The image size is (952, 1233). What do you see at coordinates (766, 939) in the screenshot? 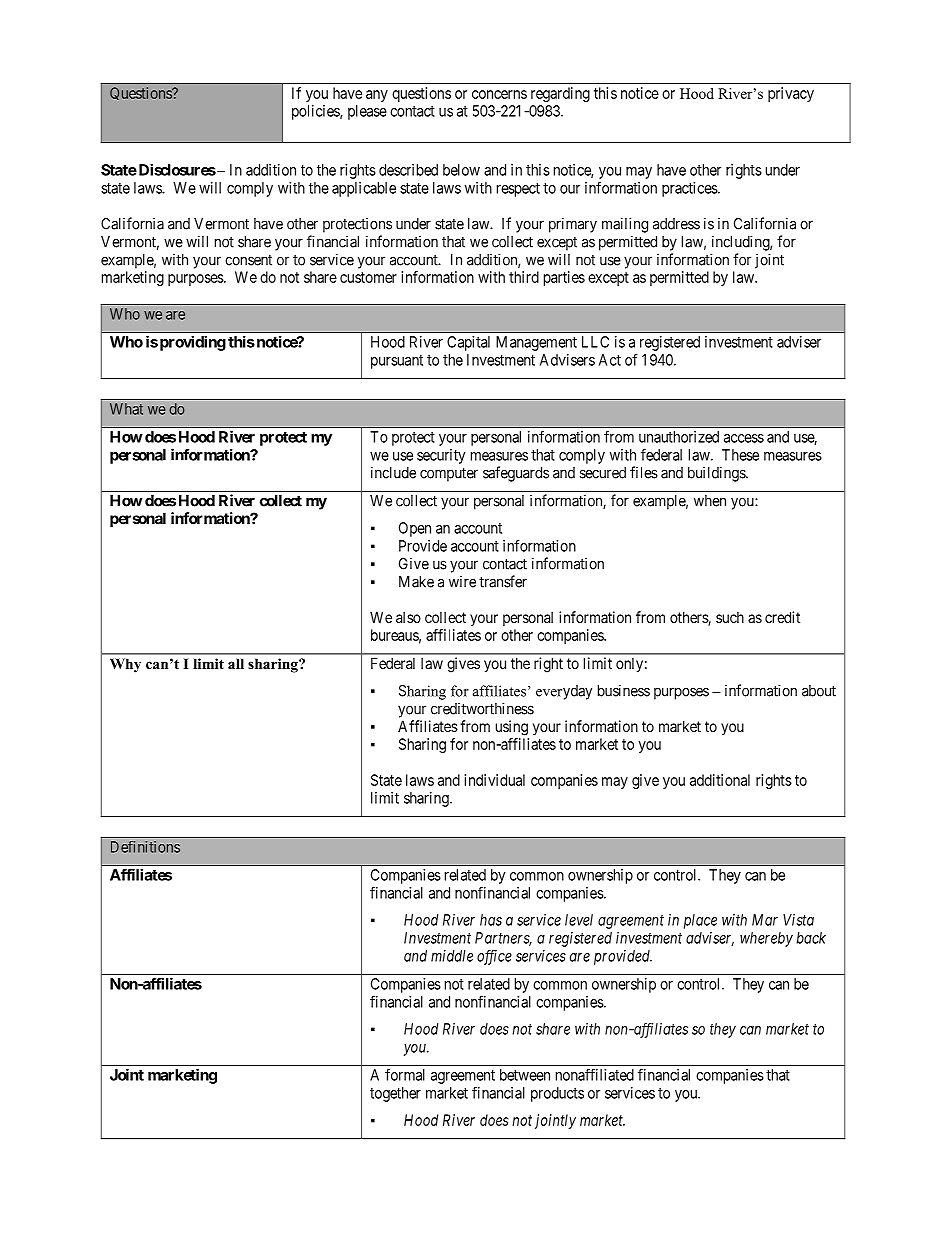
I see `whereby` at bounding box center [766, 939].
